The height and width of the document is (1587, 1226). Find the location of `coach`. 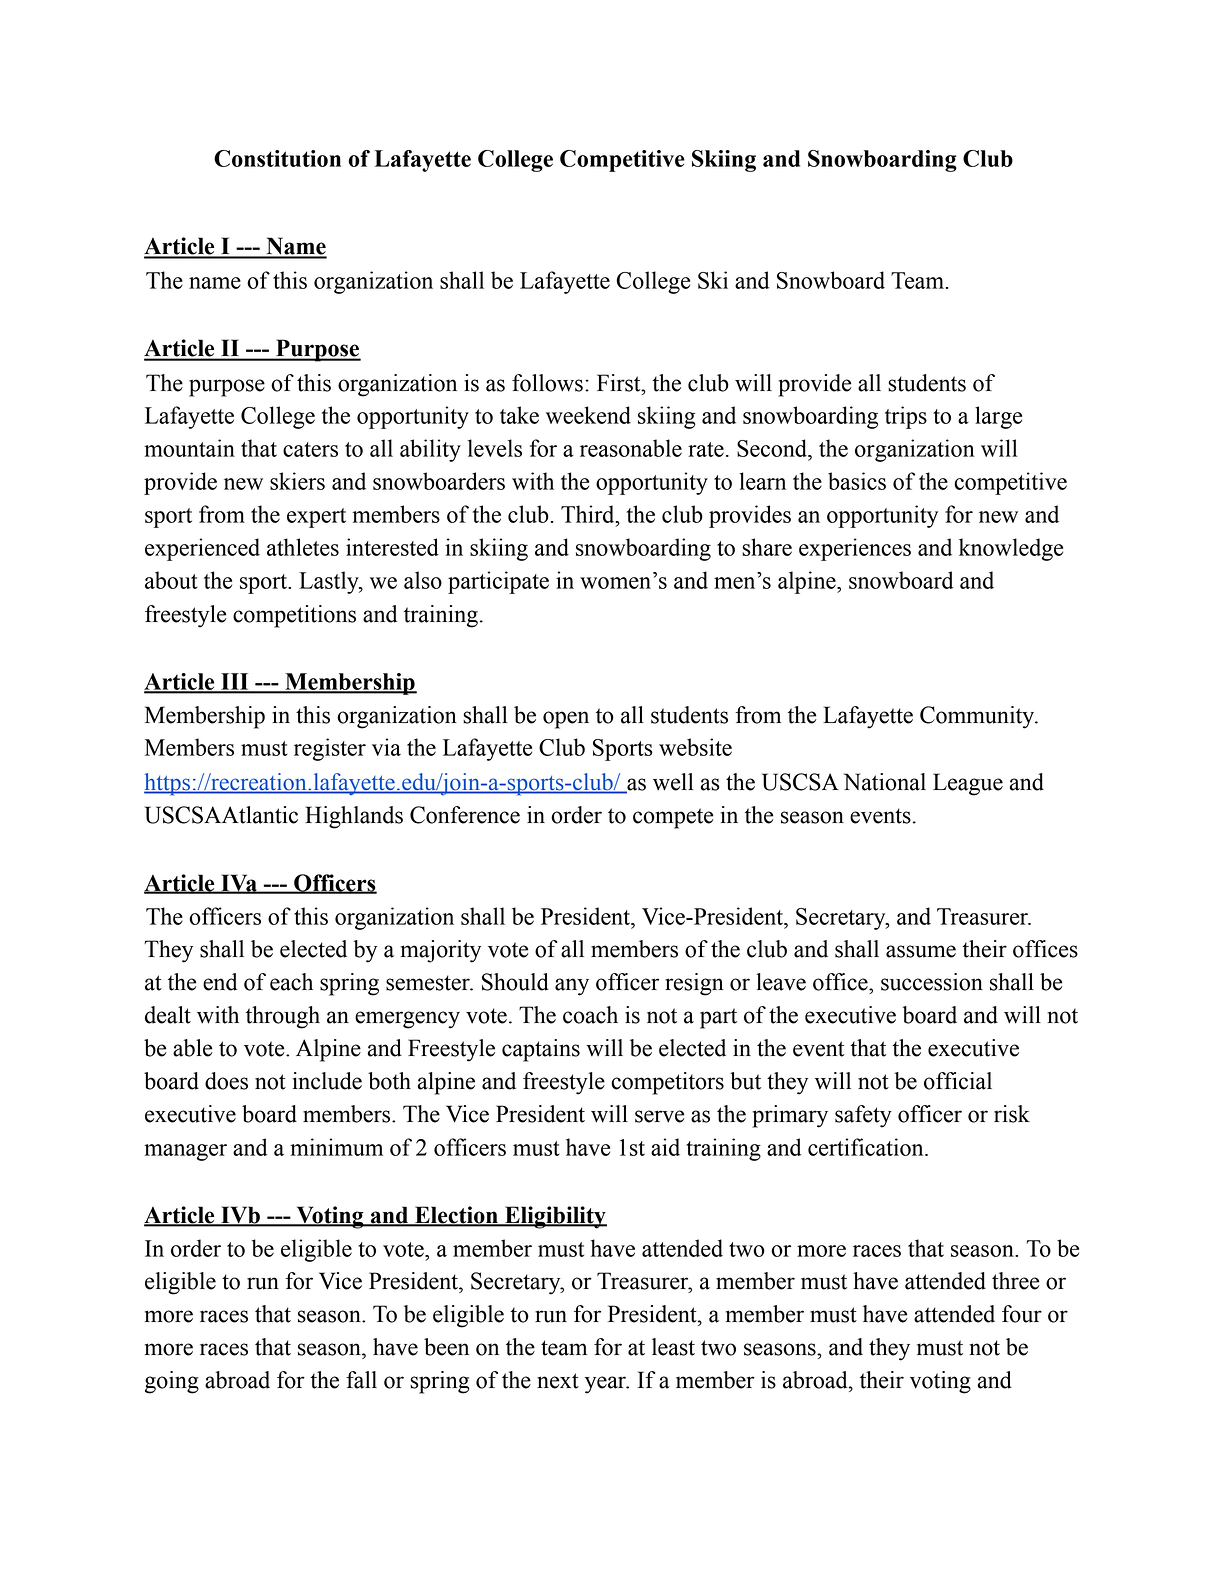

coach is located at coordinates (590, 1015).
